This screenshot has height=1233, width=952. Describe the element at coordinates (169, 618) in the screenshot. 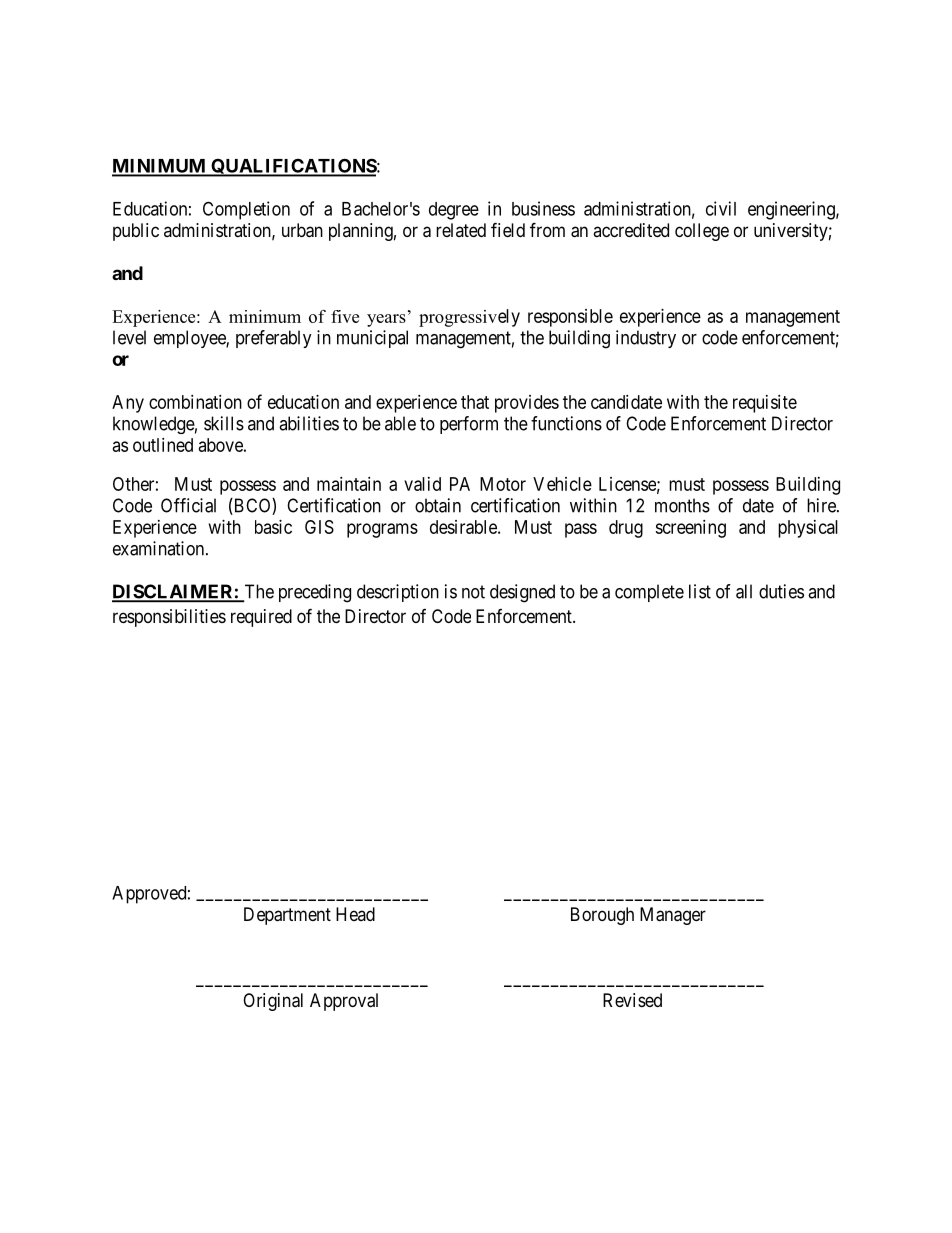

I see `responsibilities` at that location.
